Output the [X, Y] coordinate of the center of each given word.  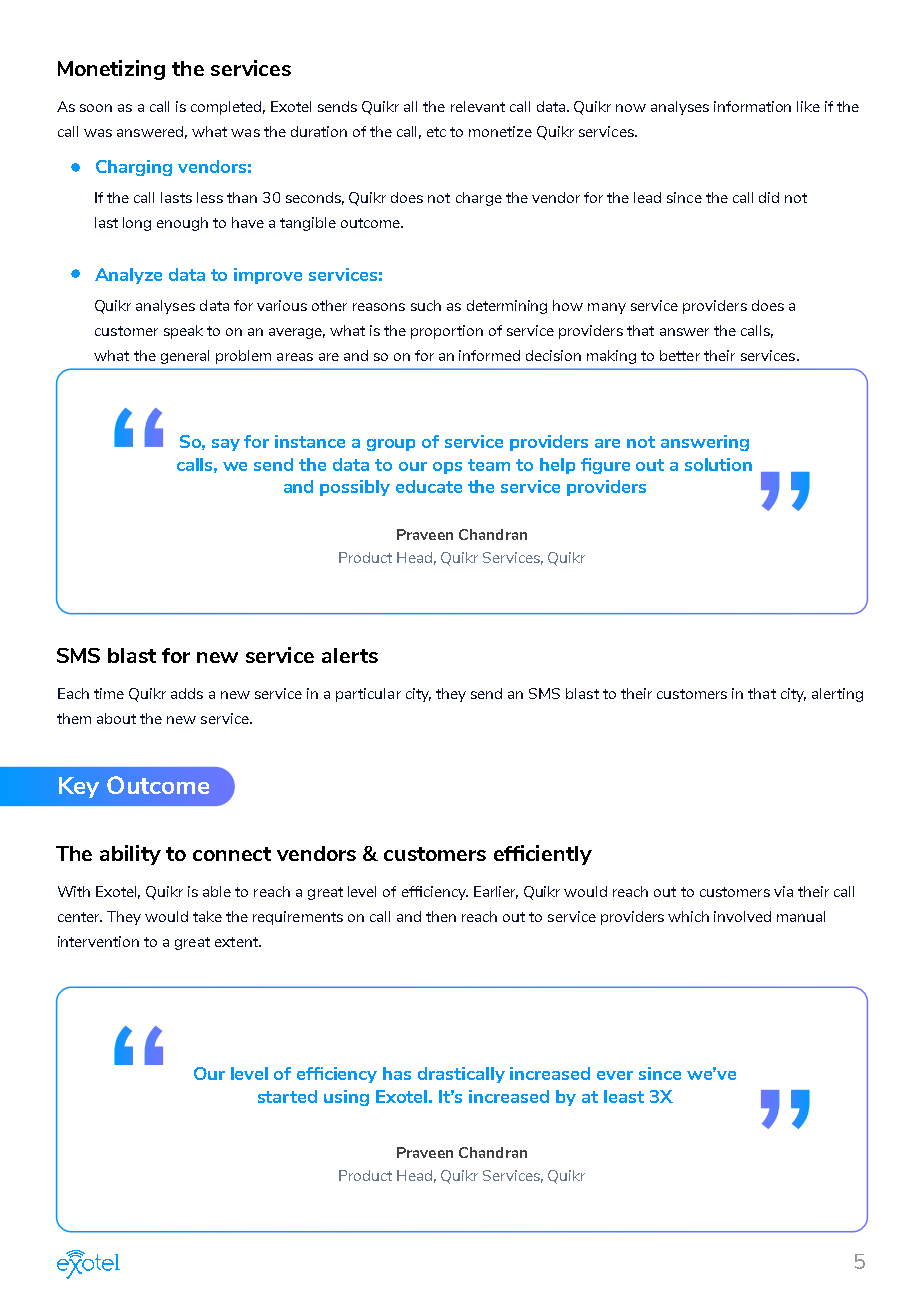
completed [228, 108]
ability [130, 855]
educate [429, 486]
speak [183, 332]
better [680, 355]
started [287, 1096]
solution [718, 464]
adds [187, 693]
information [752, 106]
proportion [447, 332]
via [783, 891]
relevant [478, 106]
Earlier [496, 892]
